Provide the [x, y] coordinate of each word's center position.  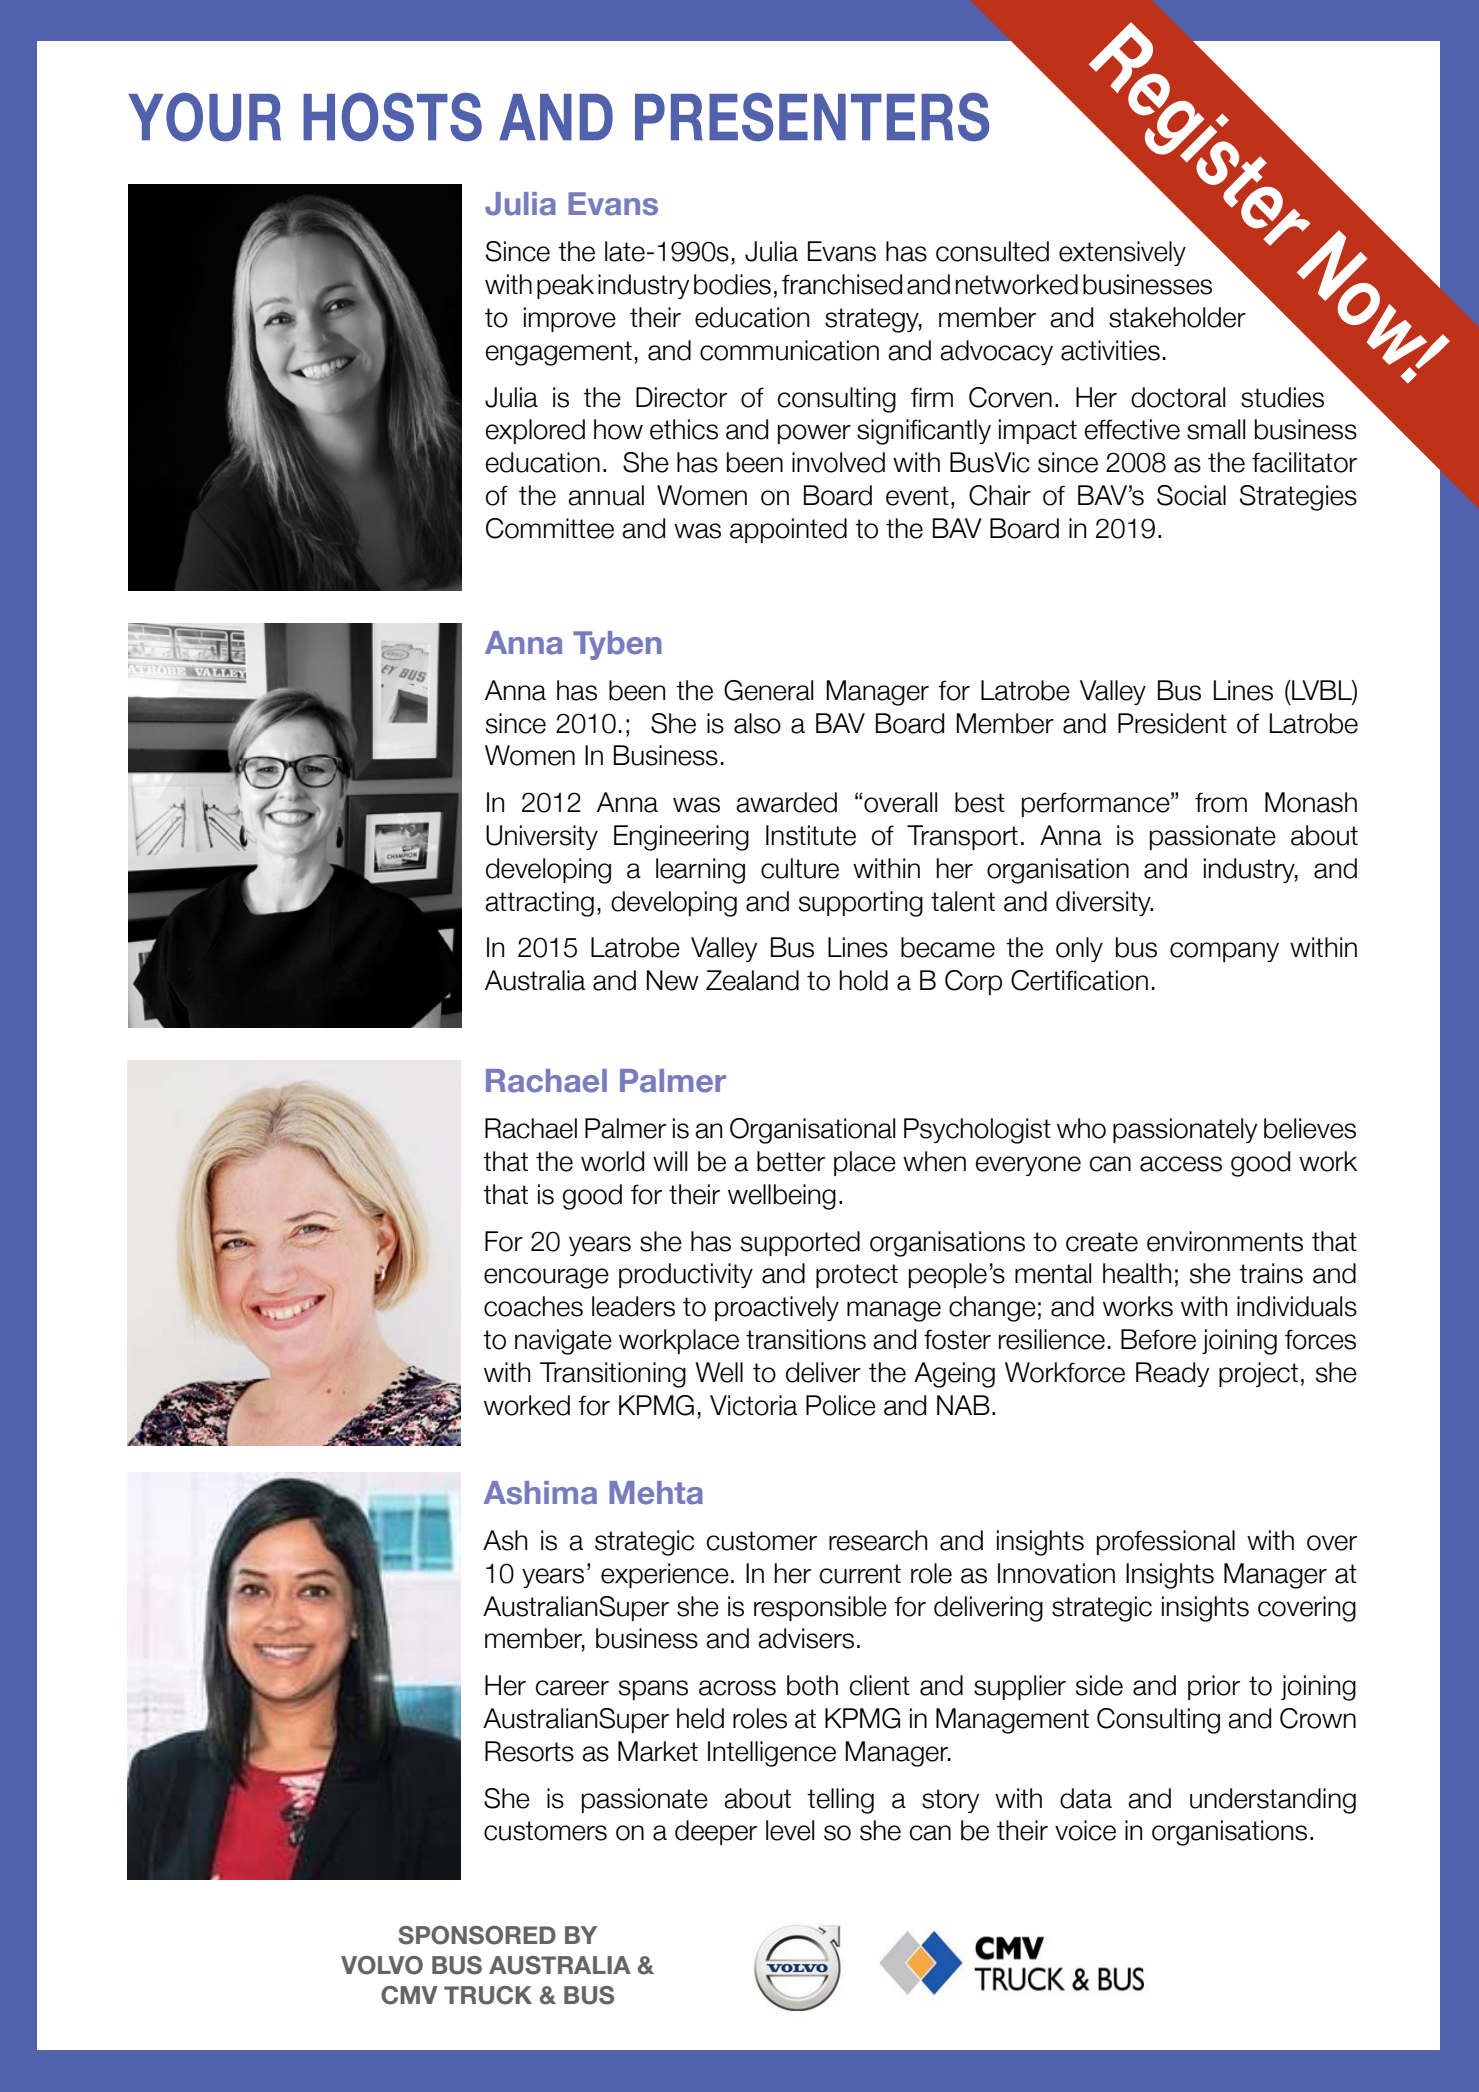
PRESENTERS [812, 117]
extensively [1122, 253]
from [1221, 802]
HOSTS [392, 117]
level [790, 1830]
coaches [533, 1306]
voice [1085, 1830]
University [542, 837]
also [757, 723]
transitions [806, 1339]
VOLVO [382, 1965]
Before [1158, 1339]
